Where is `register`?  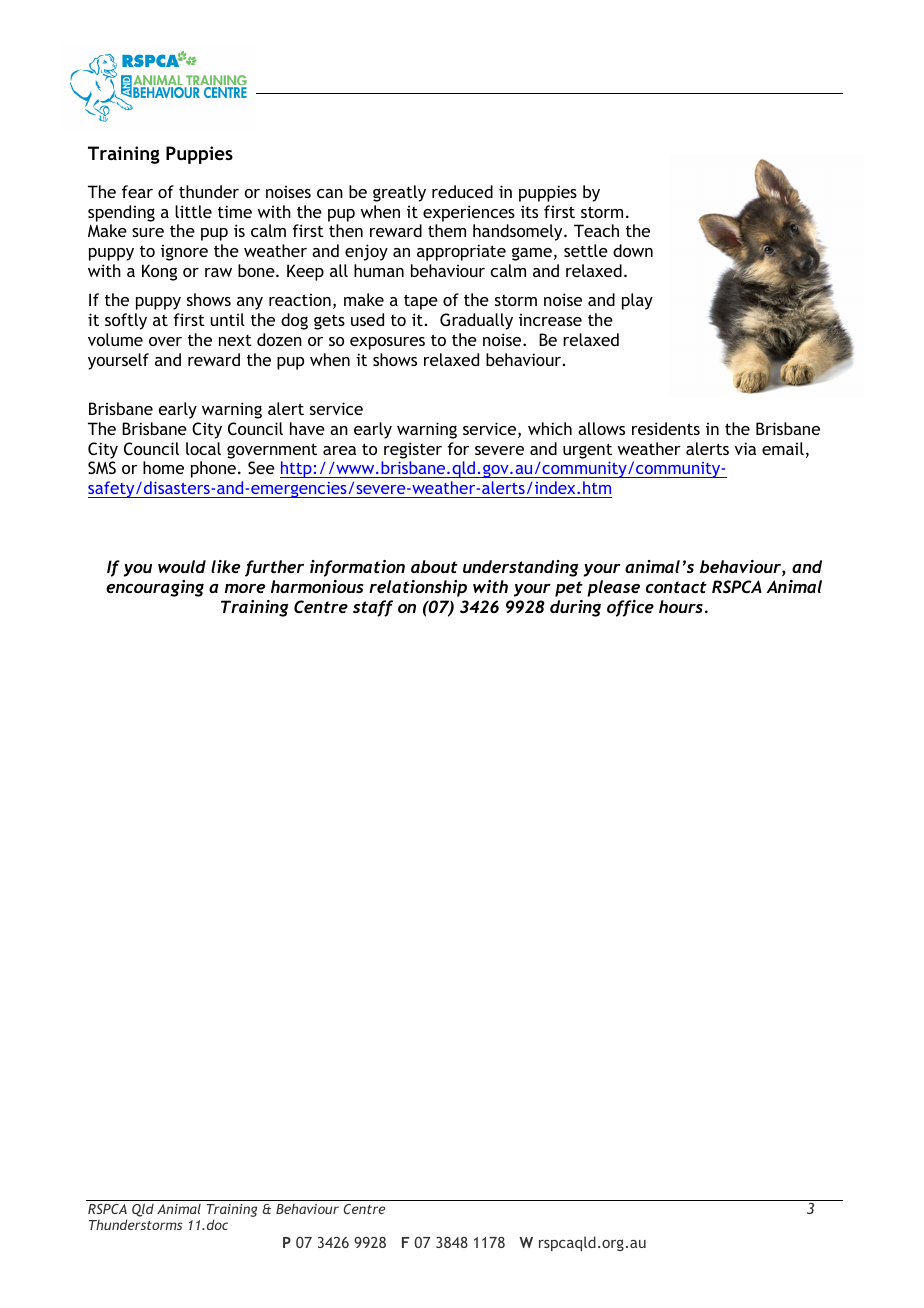
register is located at coordinates (413, 450).
